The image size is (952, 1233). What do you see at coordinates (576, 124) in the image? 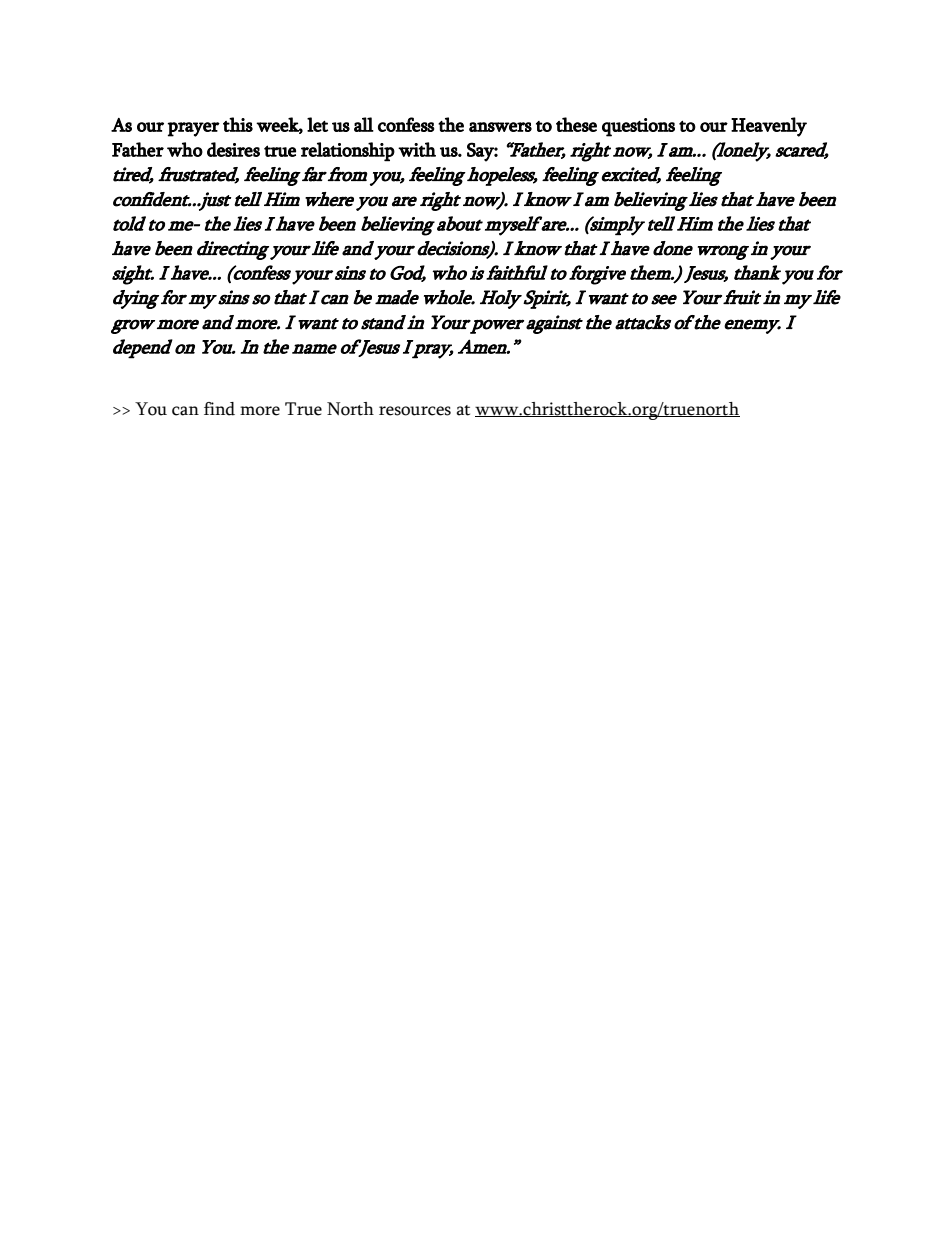
I see `these` at bounding box center [576, 124].
